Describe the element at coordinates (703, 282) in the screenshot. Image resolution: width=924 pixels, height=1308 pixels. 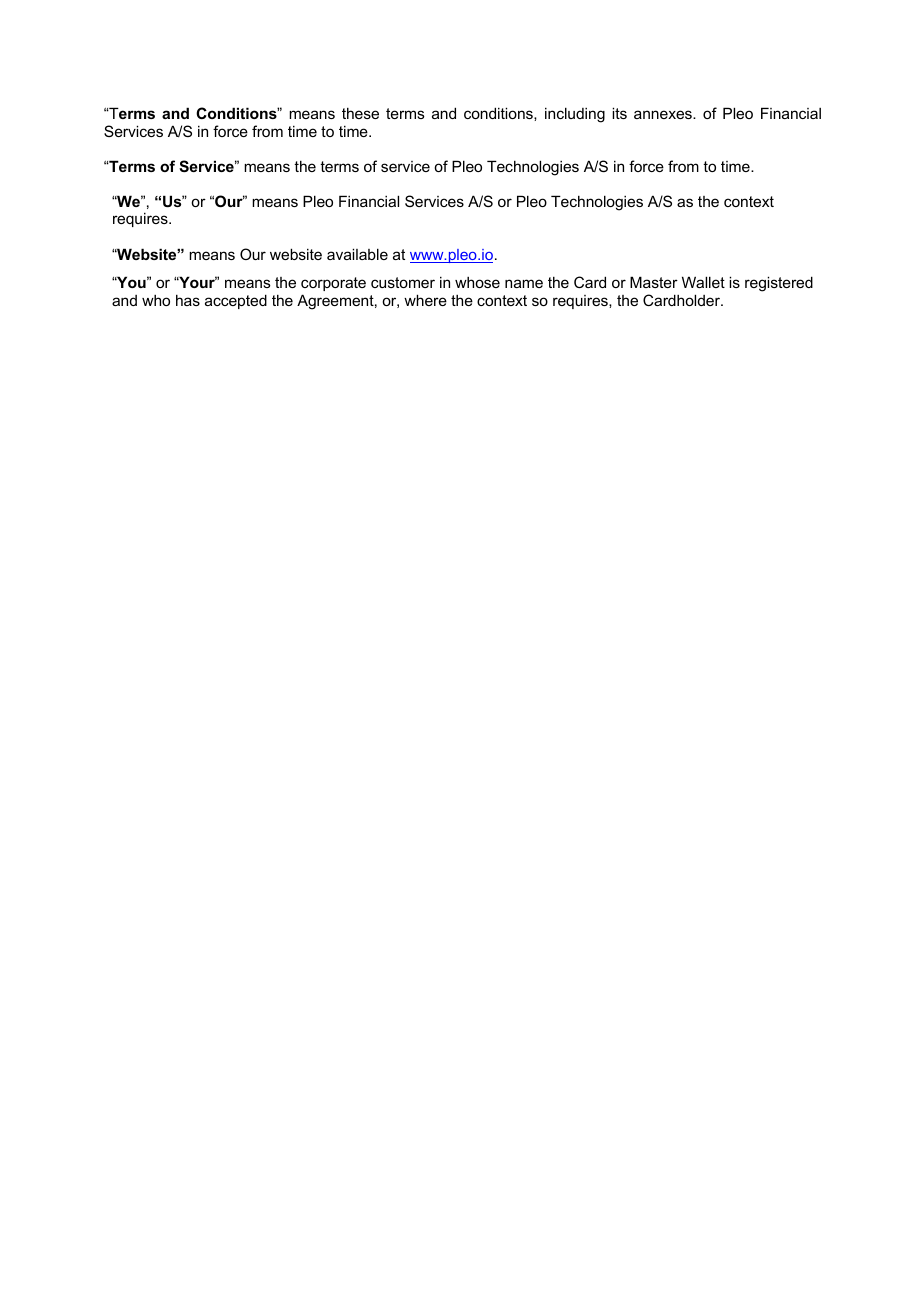
I see `Wallet` at that location.
